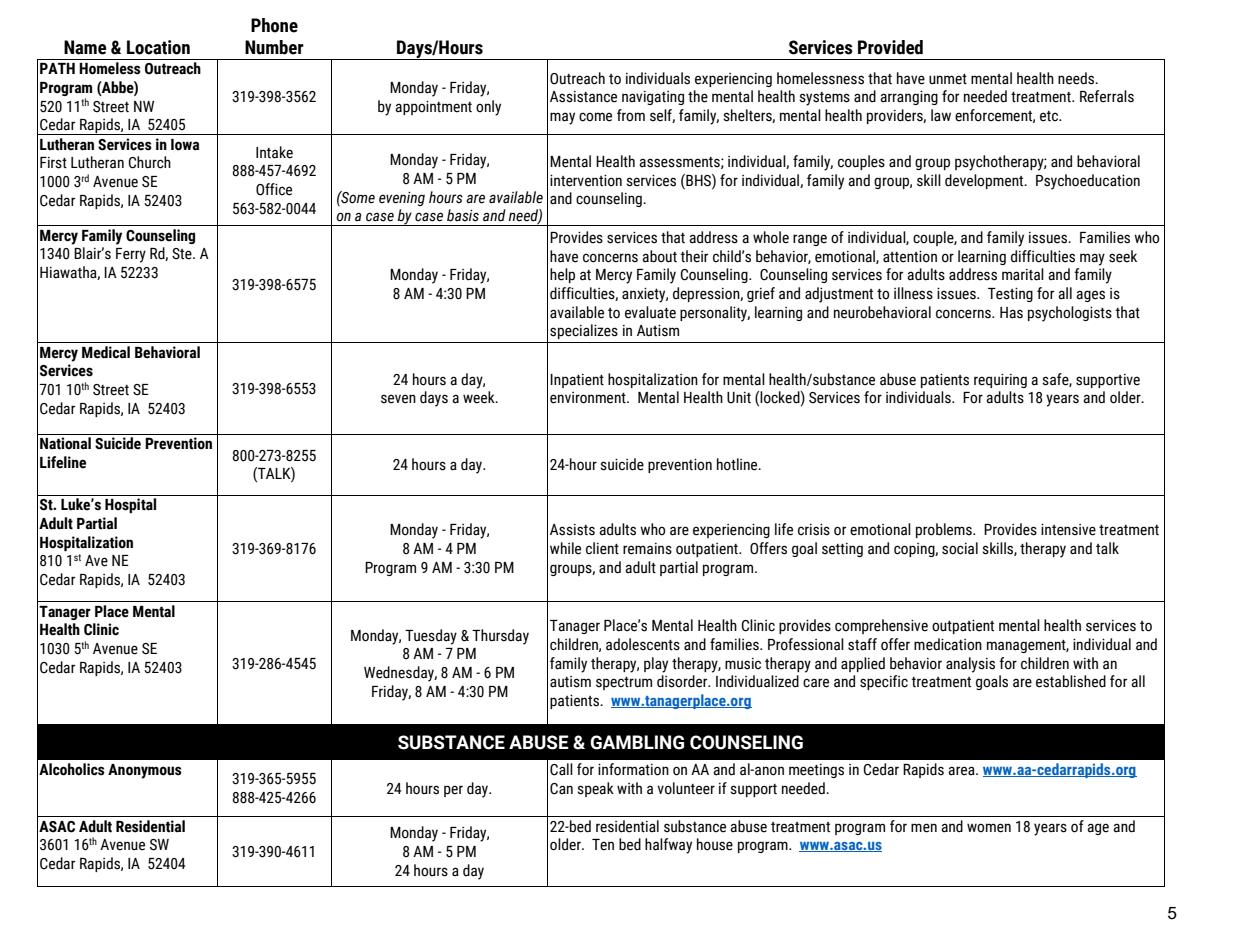  Describe the element at coordinates (431, 637) in the page. I see `Tuesday` at that location.
